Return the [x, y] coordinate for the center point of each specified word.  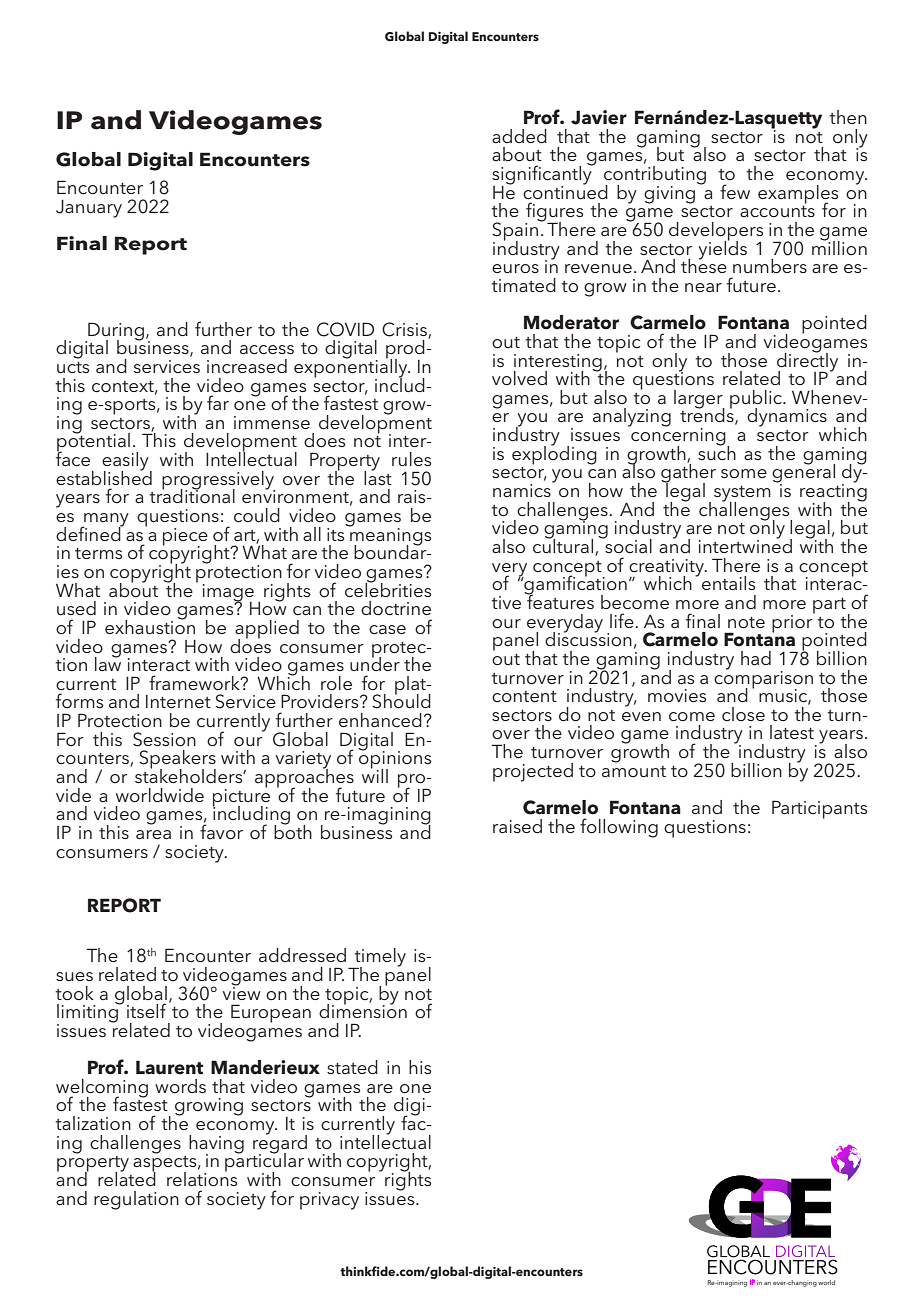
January [89, 209]
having [216, 1145]
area [153, 834]
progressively [218, 481]
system [742, 495]
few [735, 191]
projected [533, 772]
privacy [329, 1201]
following [619, 828]
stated [352, 1067]
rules [411, 459]
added [519, 136]
